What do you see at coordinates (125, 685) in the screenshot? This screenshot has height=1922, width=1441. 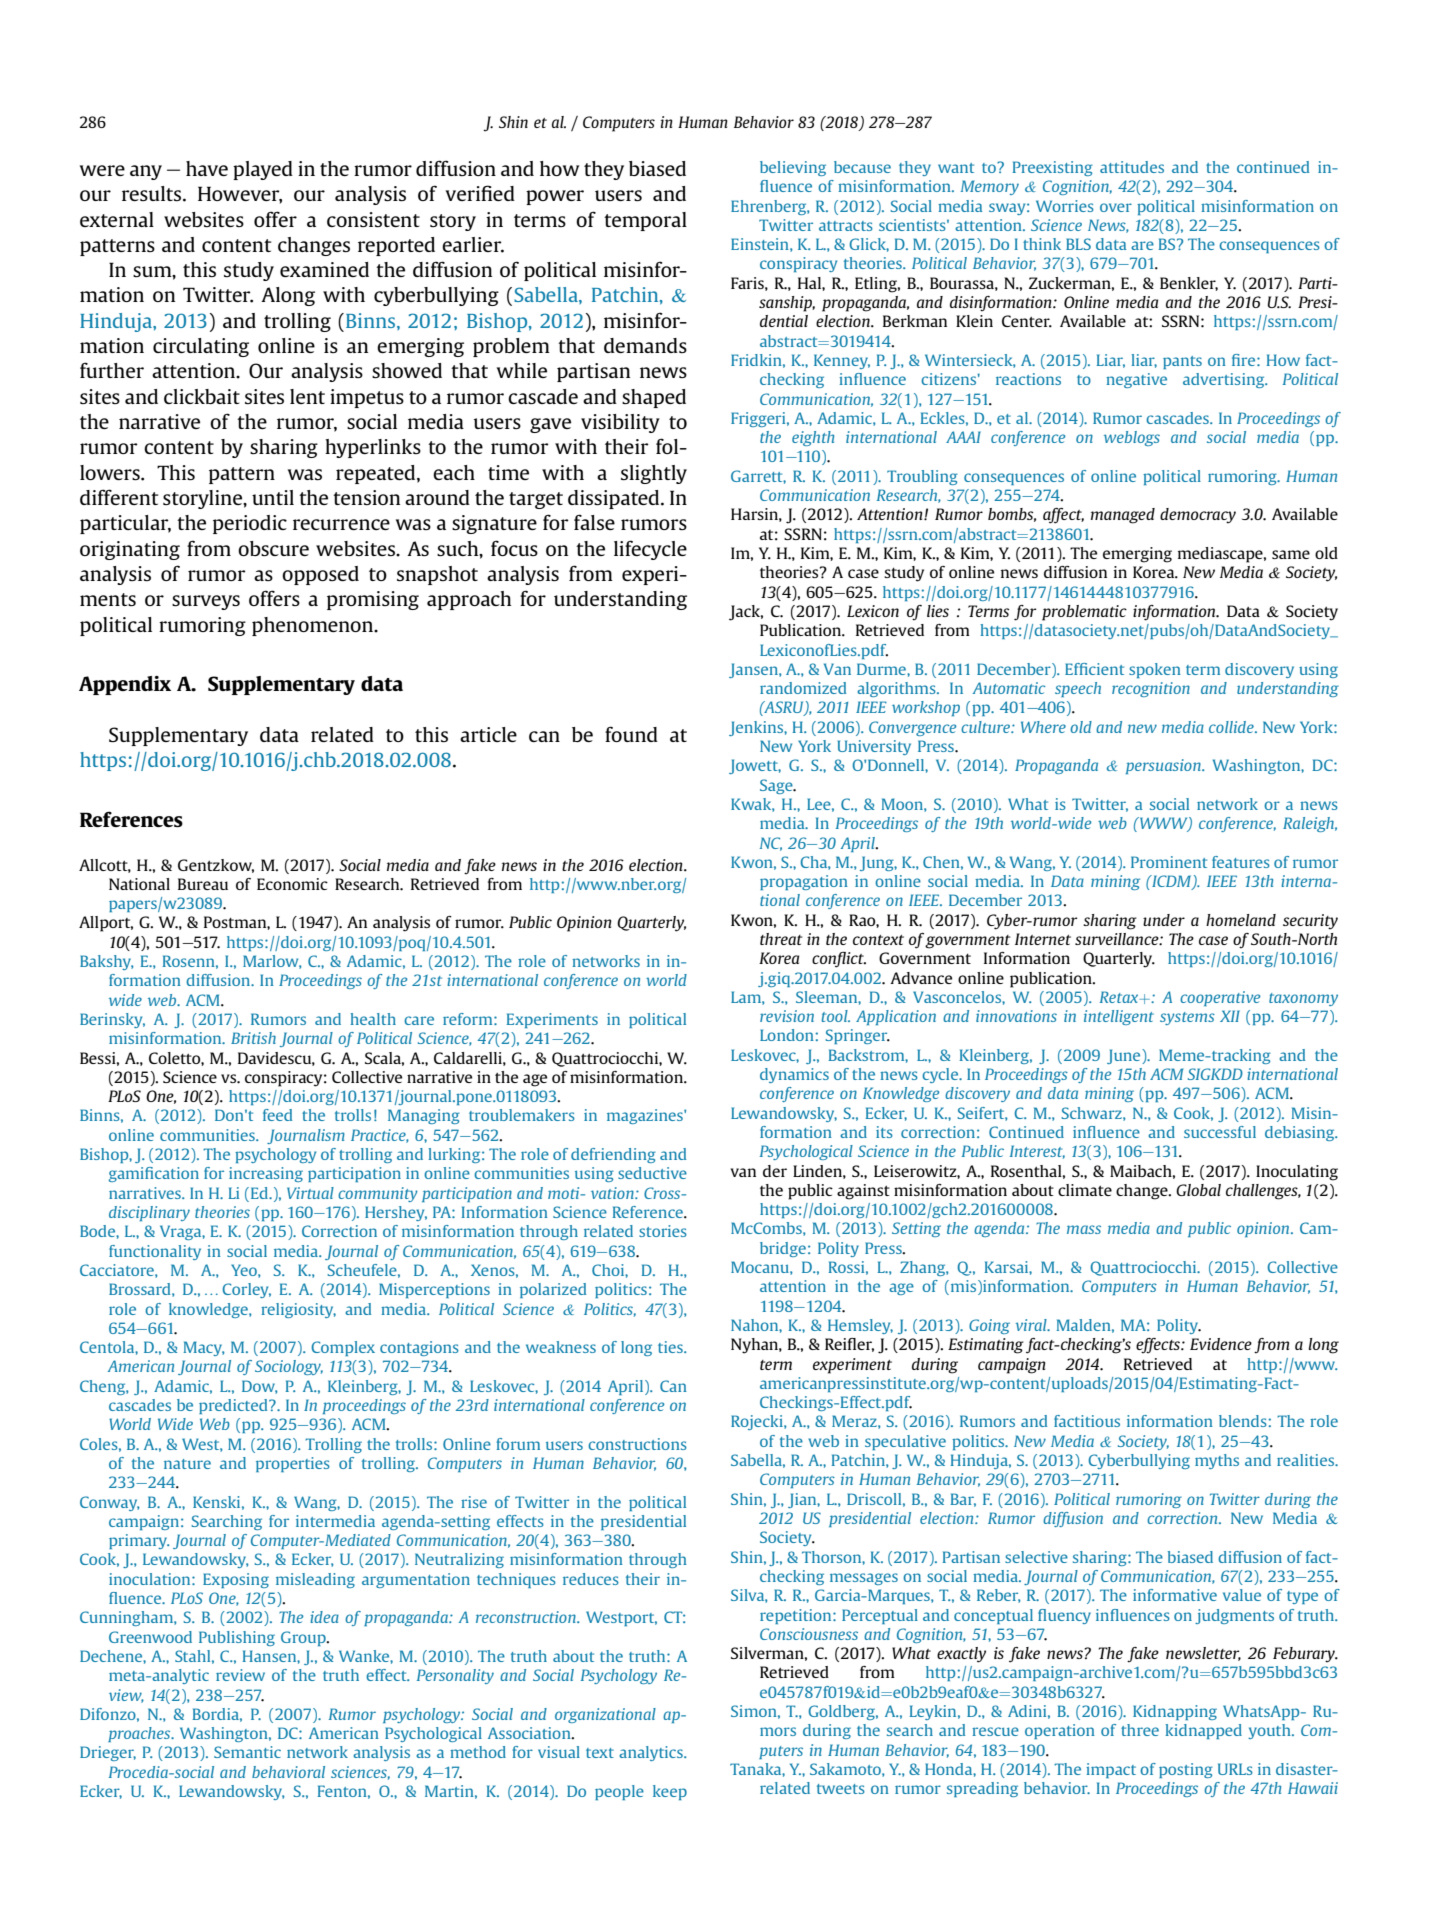 I see `Appendix` at bounding box center [125, 685].
